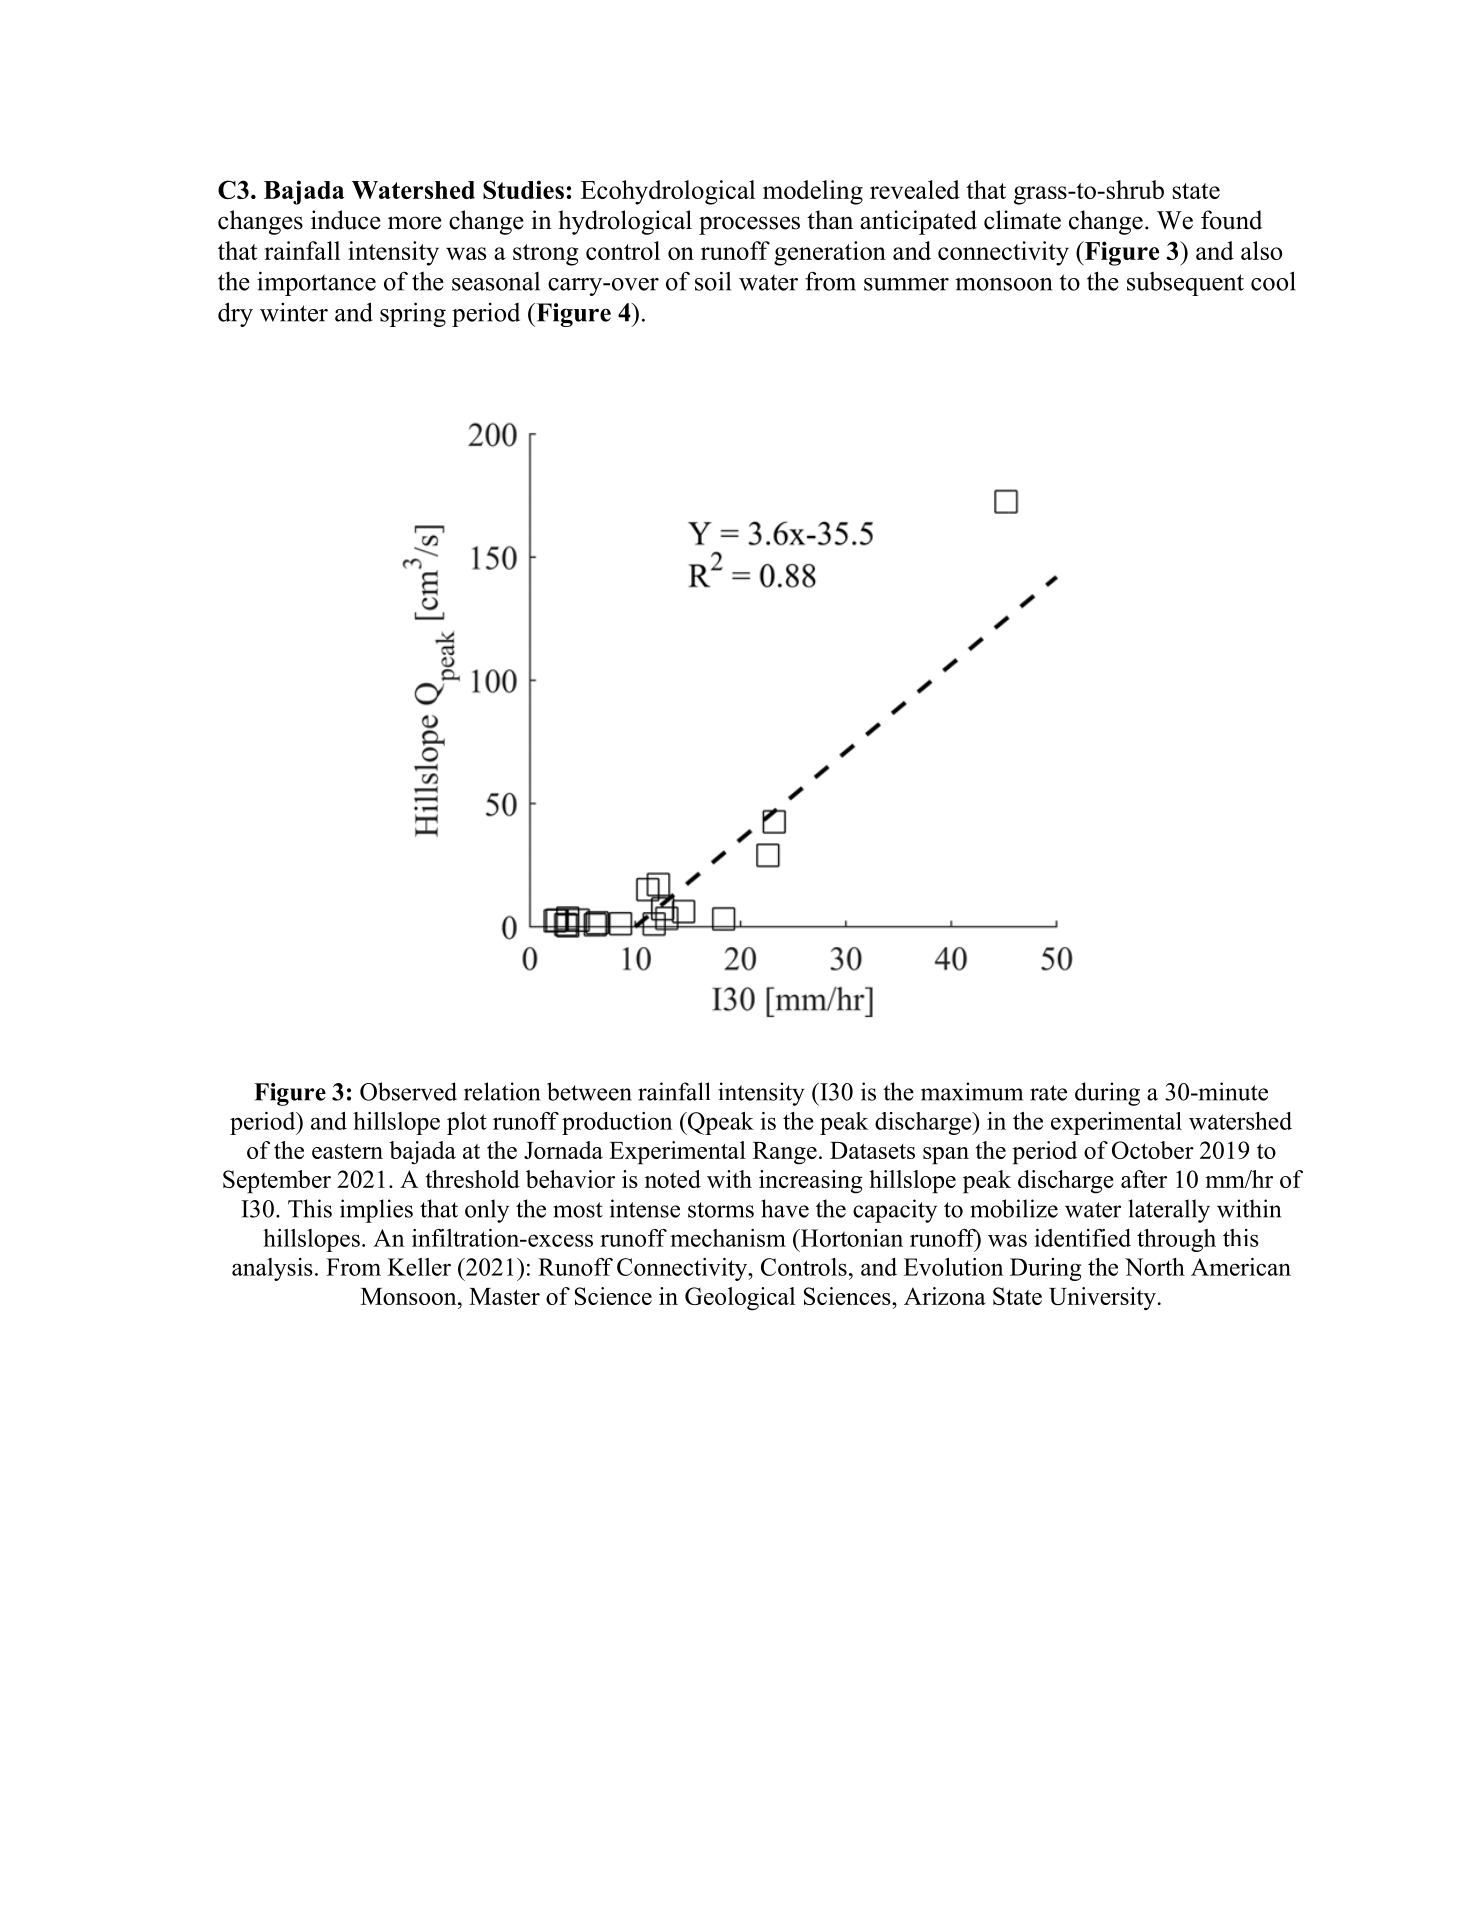 The height and width of the document is (1914, 1479). Describe the element at coordinates (419, 1267) in the document. I see `Keller` at that location.
